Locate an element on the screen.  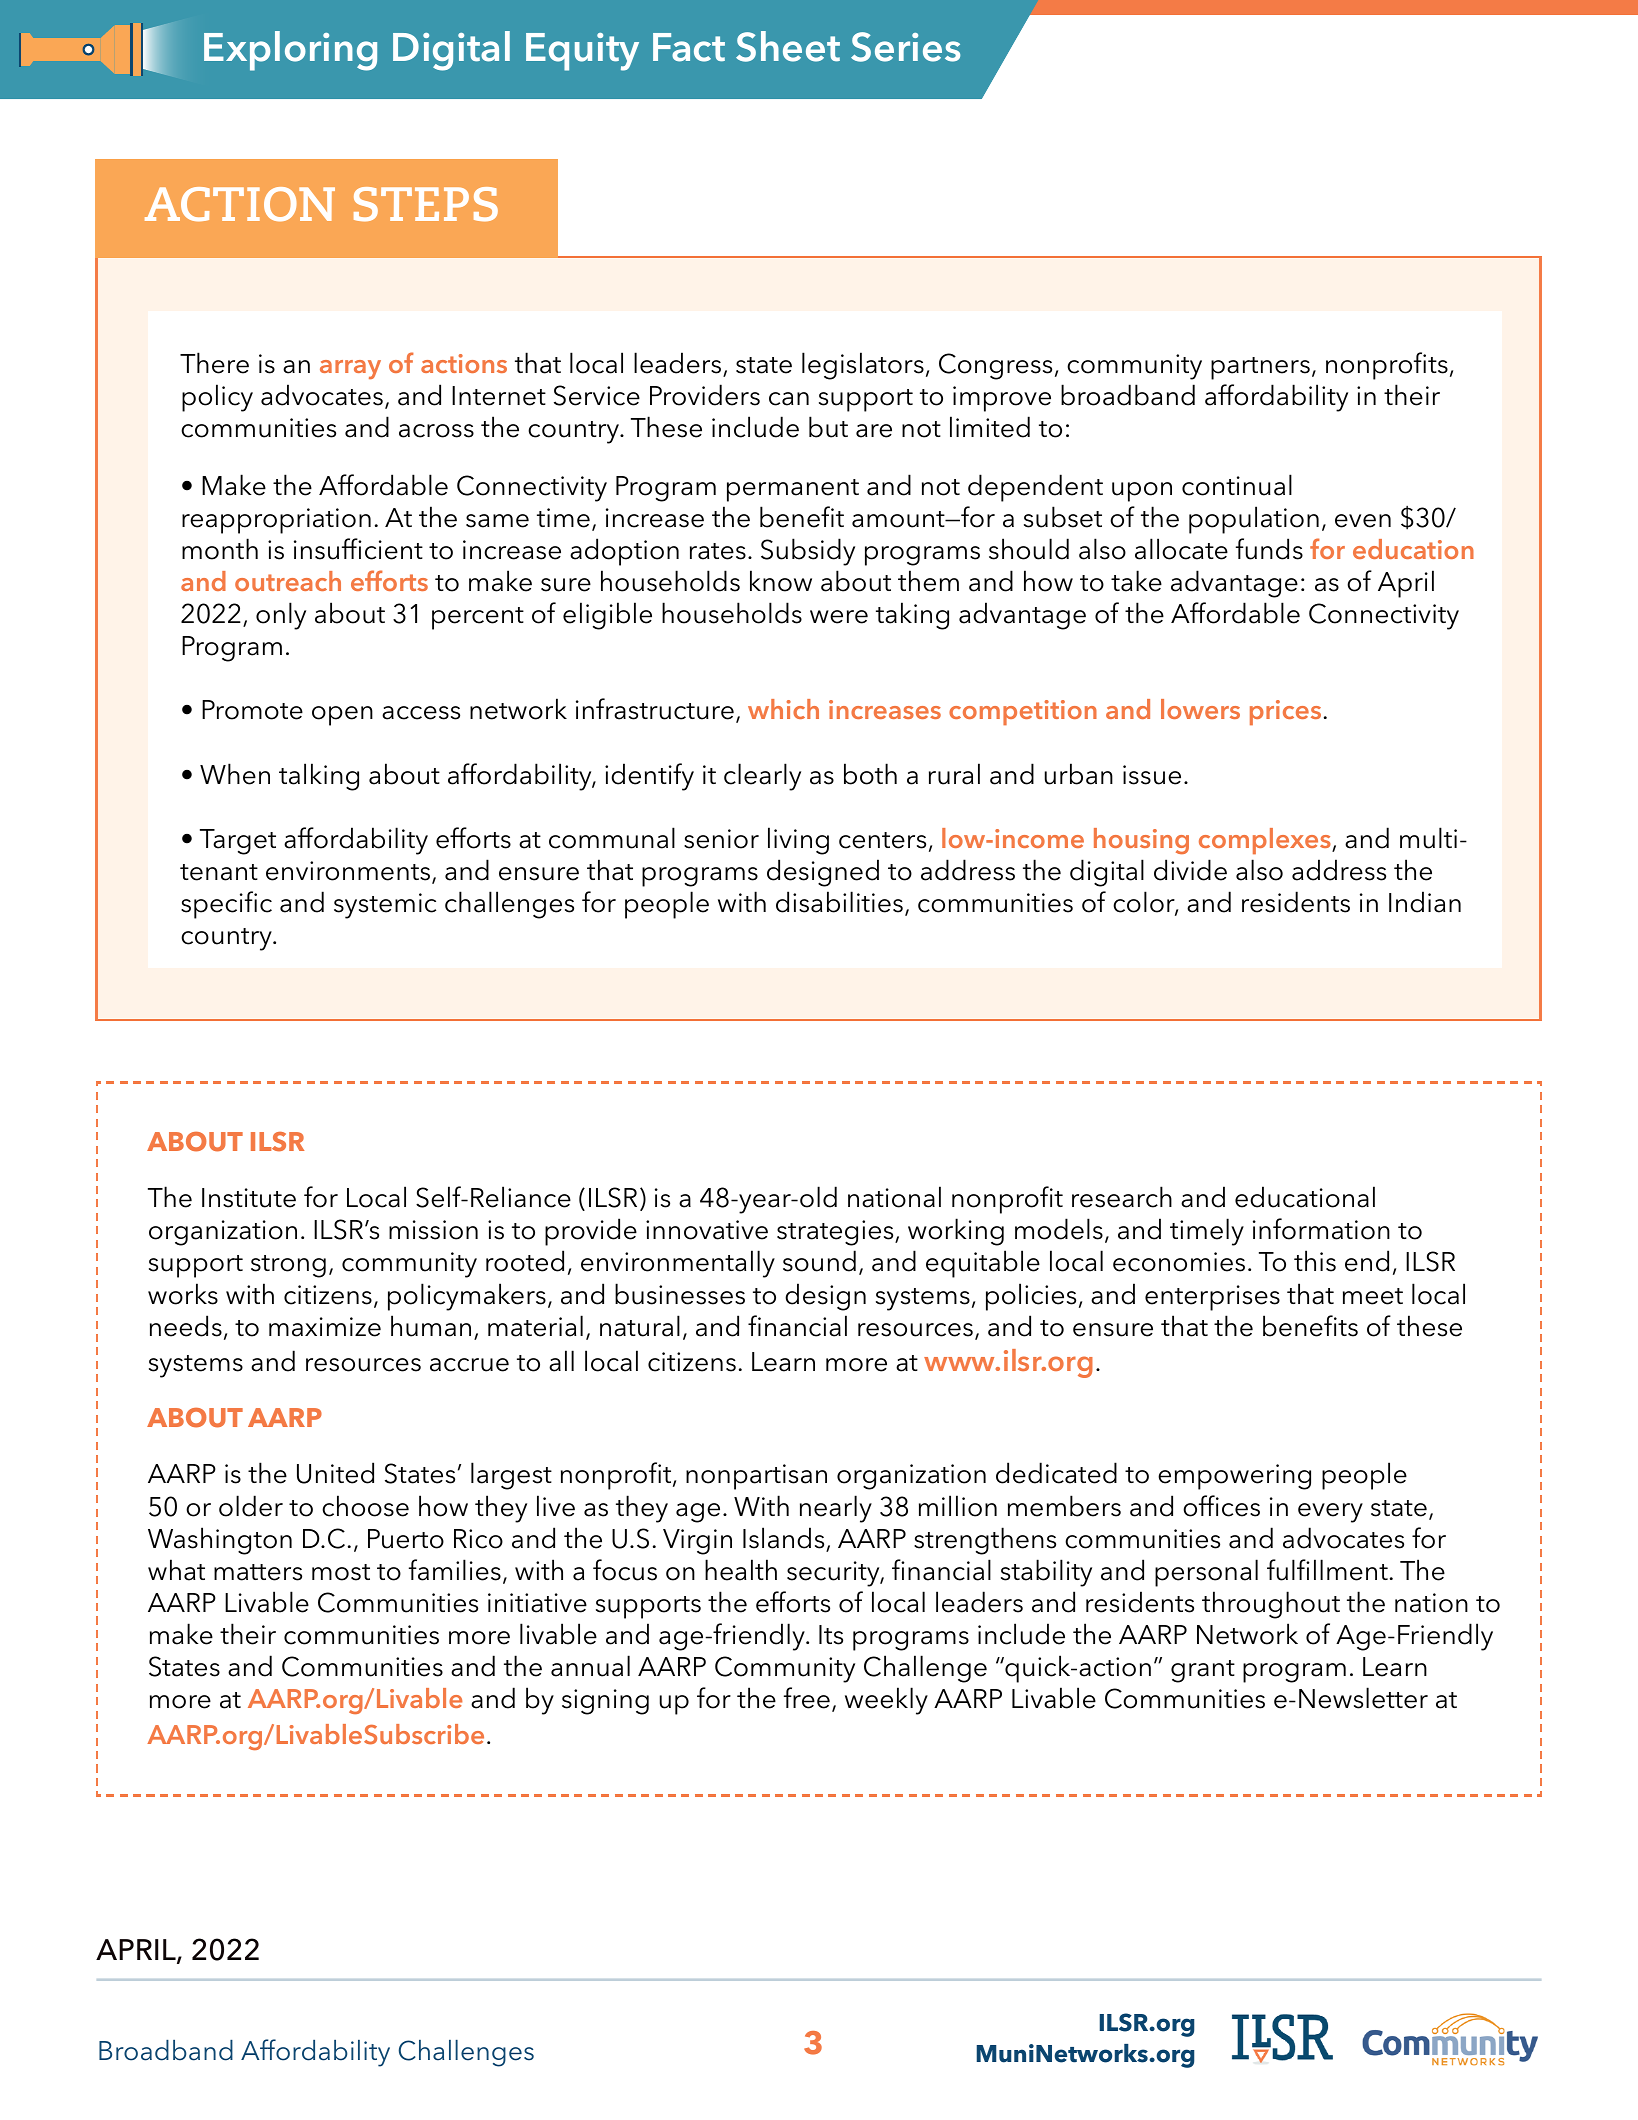
information is located at coordinates (1321, 1229).
